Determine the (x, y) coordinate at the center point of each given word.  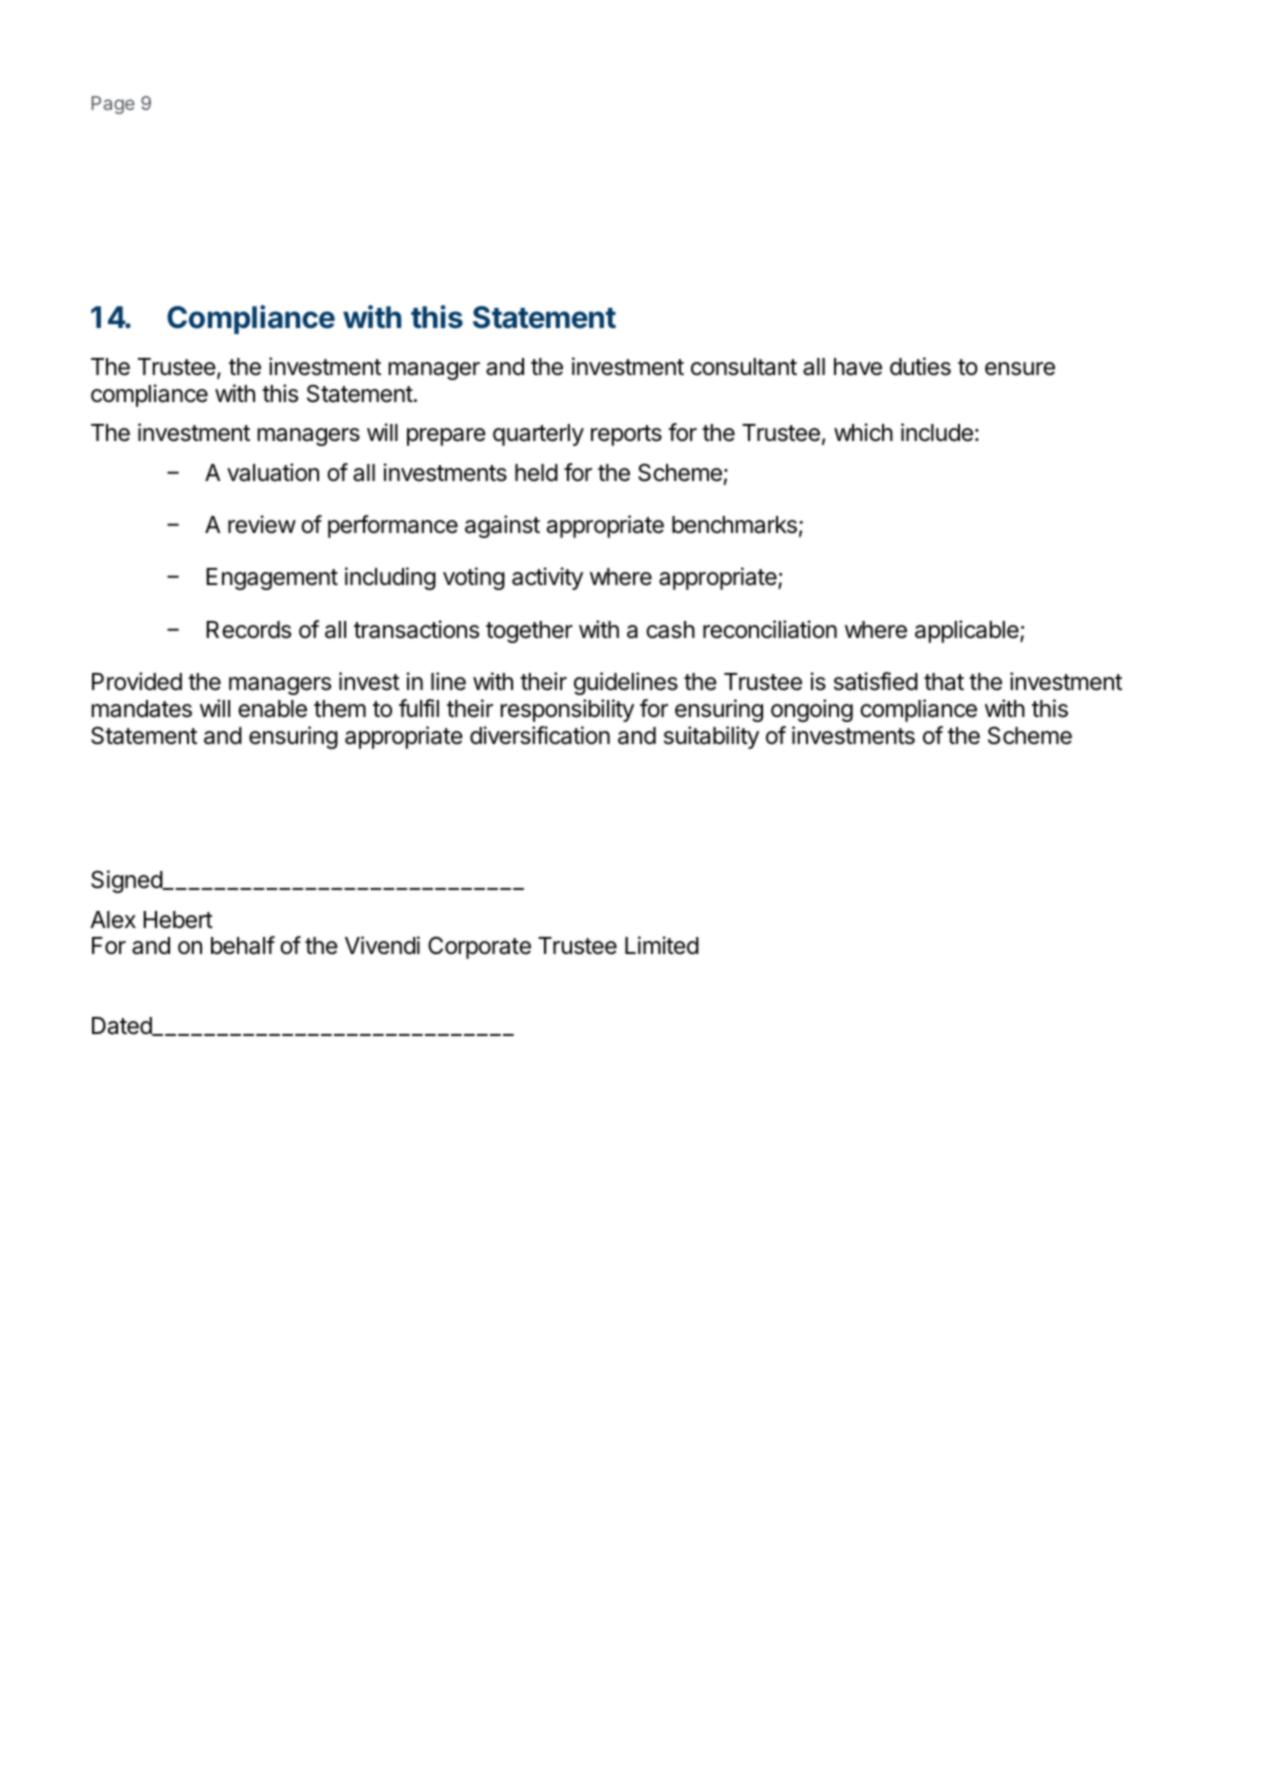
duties (920, 366)
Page (113, 105)
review (262, 524)
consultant (744, 367)
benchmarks (734, 525)
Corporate (479, 947)
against (502, 526)
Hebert (178, 920)
